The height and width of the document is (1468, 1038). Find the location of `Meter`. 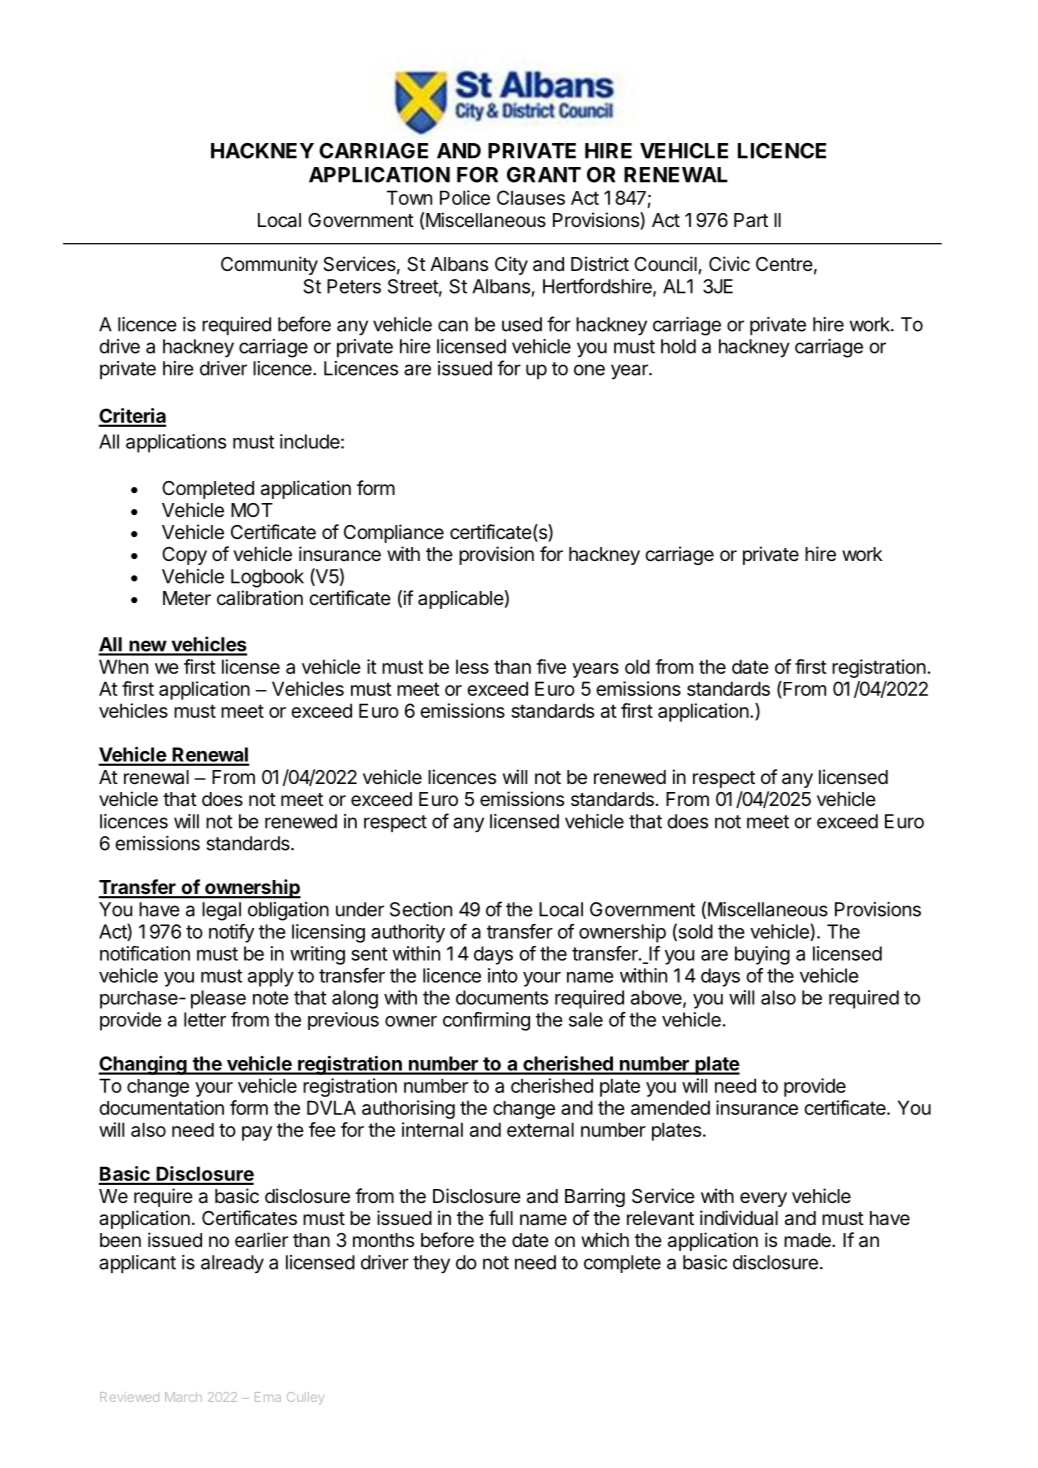

Meter is located at coordinates (187, 598).
